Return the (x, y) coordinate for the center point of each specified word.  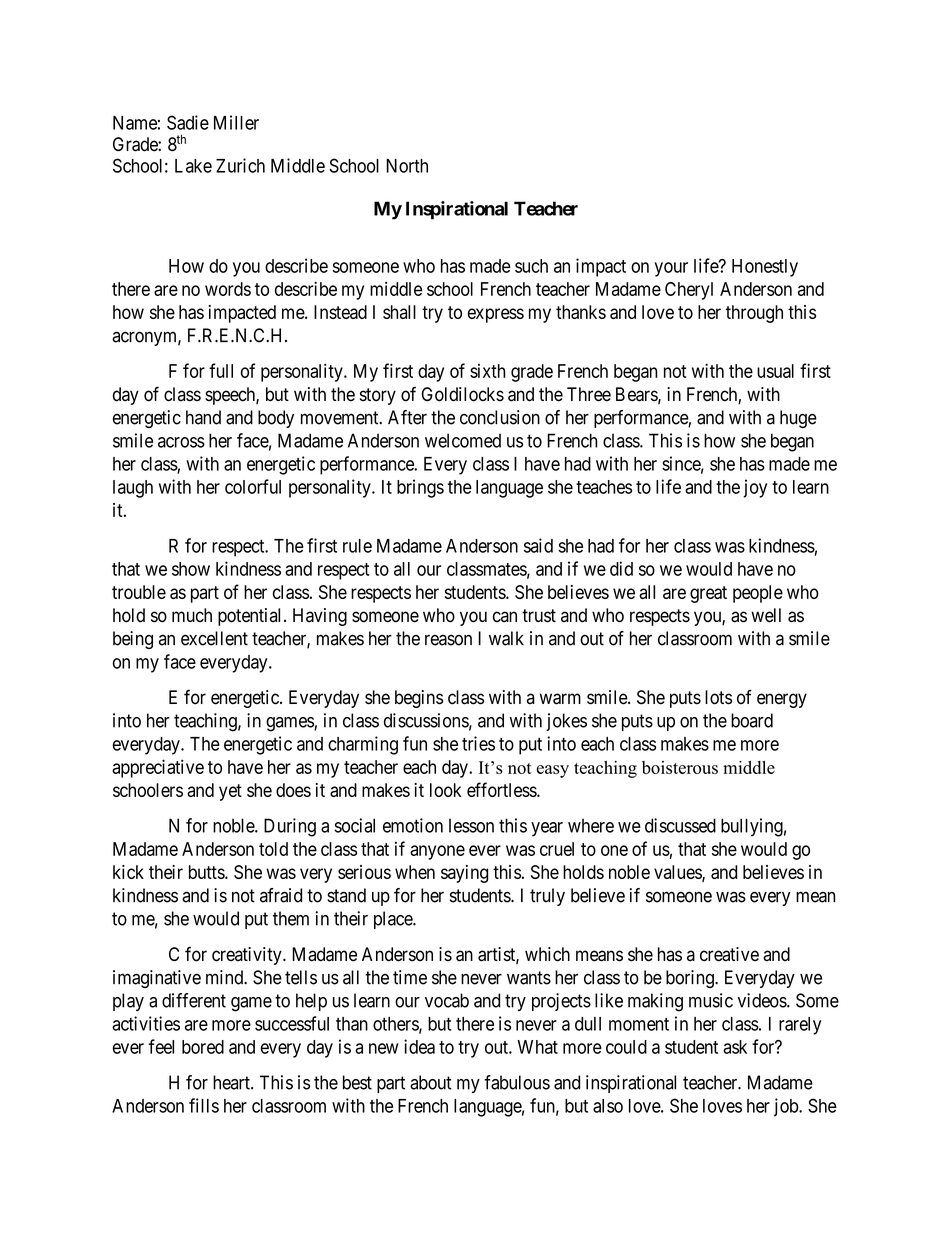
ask (735, 1047)
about (431, 1082)
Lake (193, 166)
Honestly (765, 268)
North (407, 166)
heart (232, 1082)
